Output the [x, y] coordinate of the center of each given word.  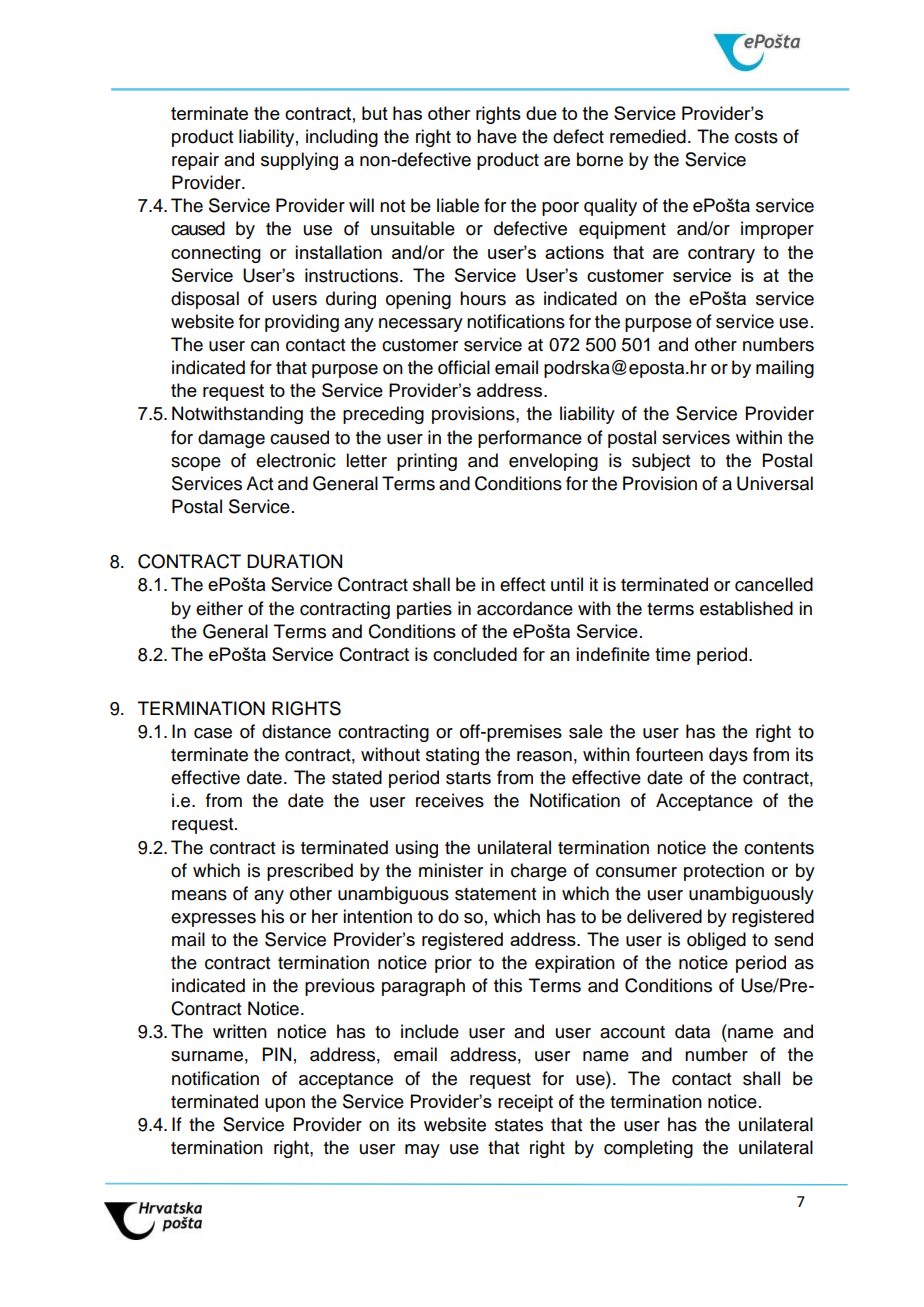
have [497, 136]
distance [296, 731]
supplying [299, 161]
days [728, 756]
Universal [775, 483]
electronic [296, 460]
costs [756, 137]
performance [530, 439]
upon [285, 1105]
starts [468, 778]
